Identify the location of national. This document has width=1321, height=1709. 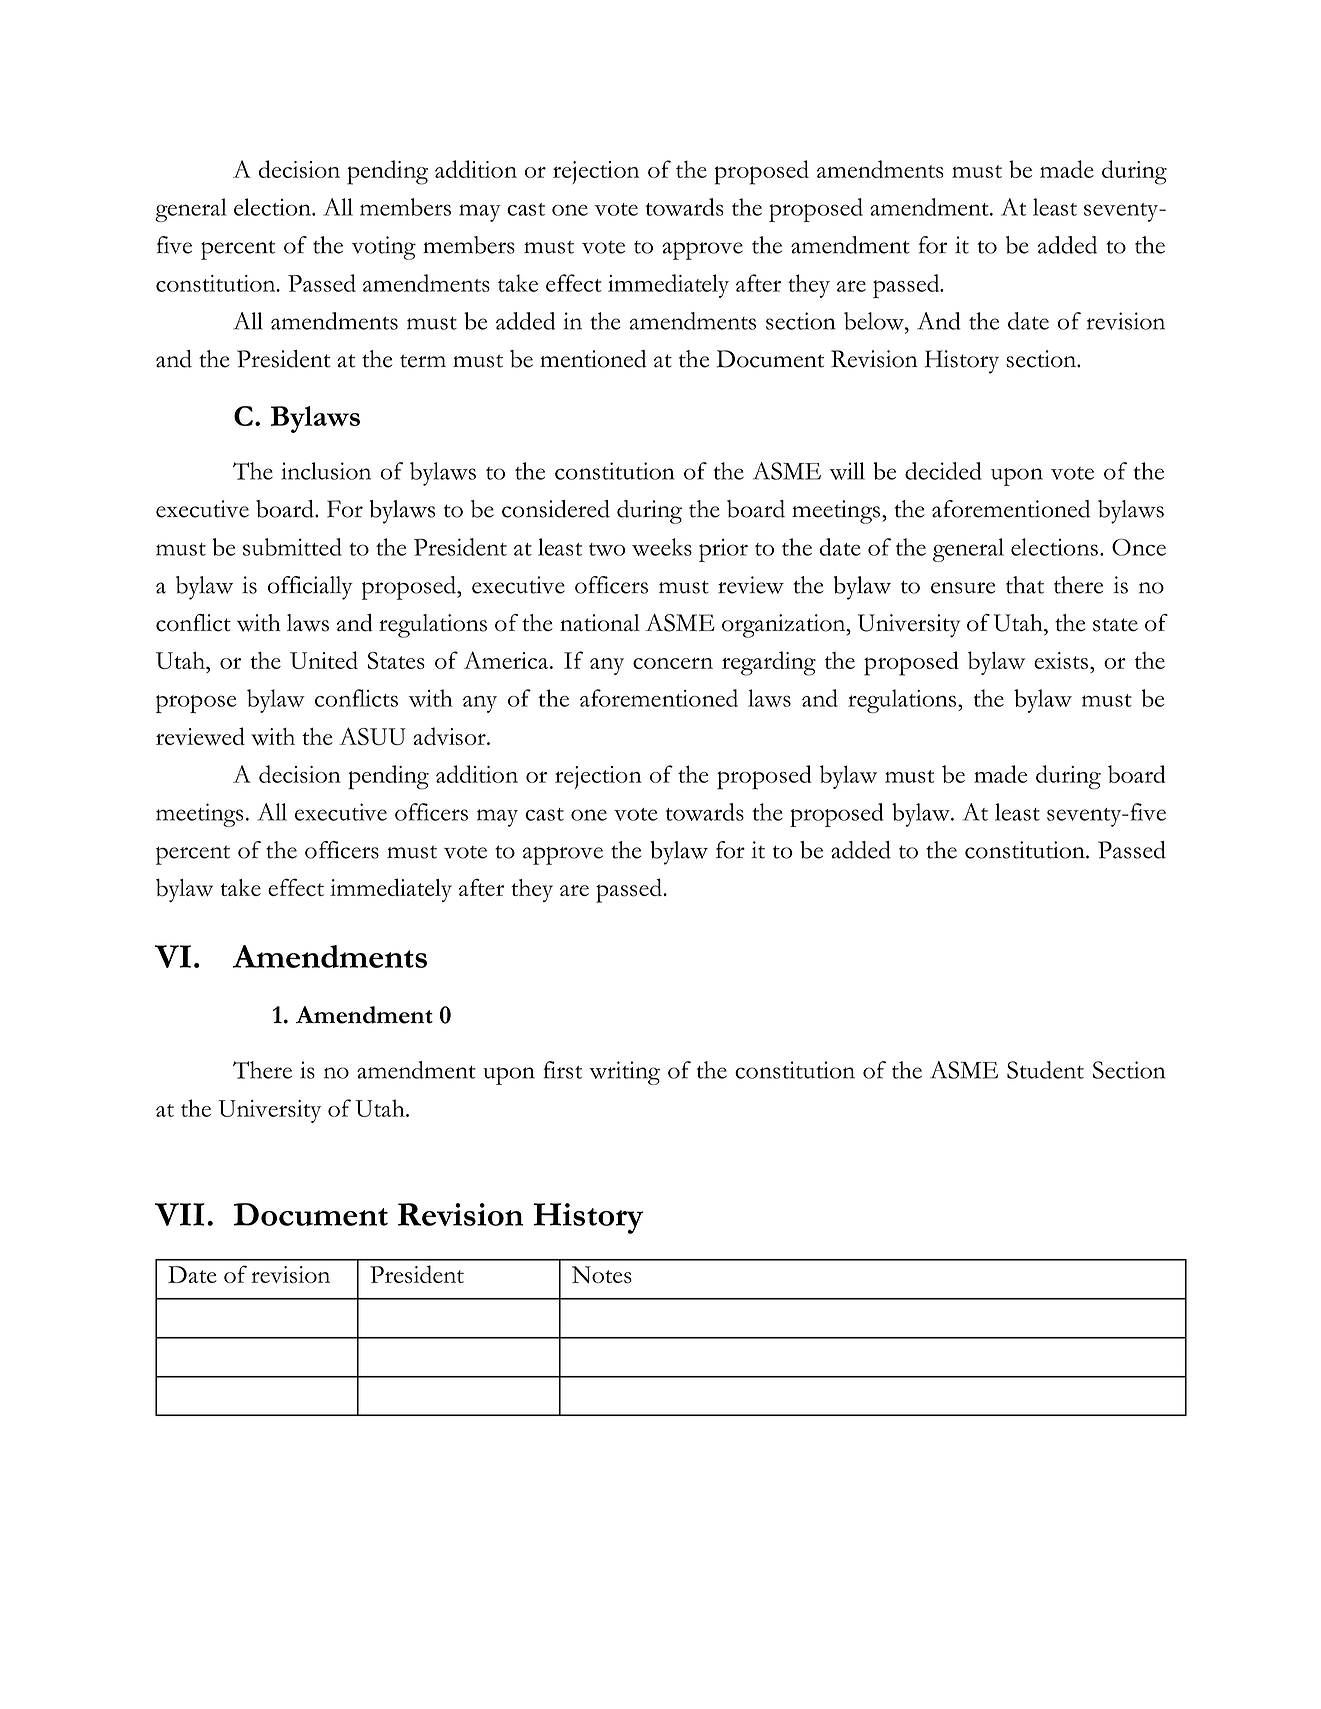
(600, 623).
